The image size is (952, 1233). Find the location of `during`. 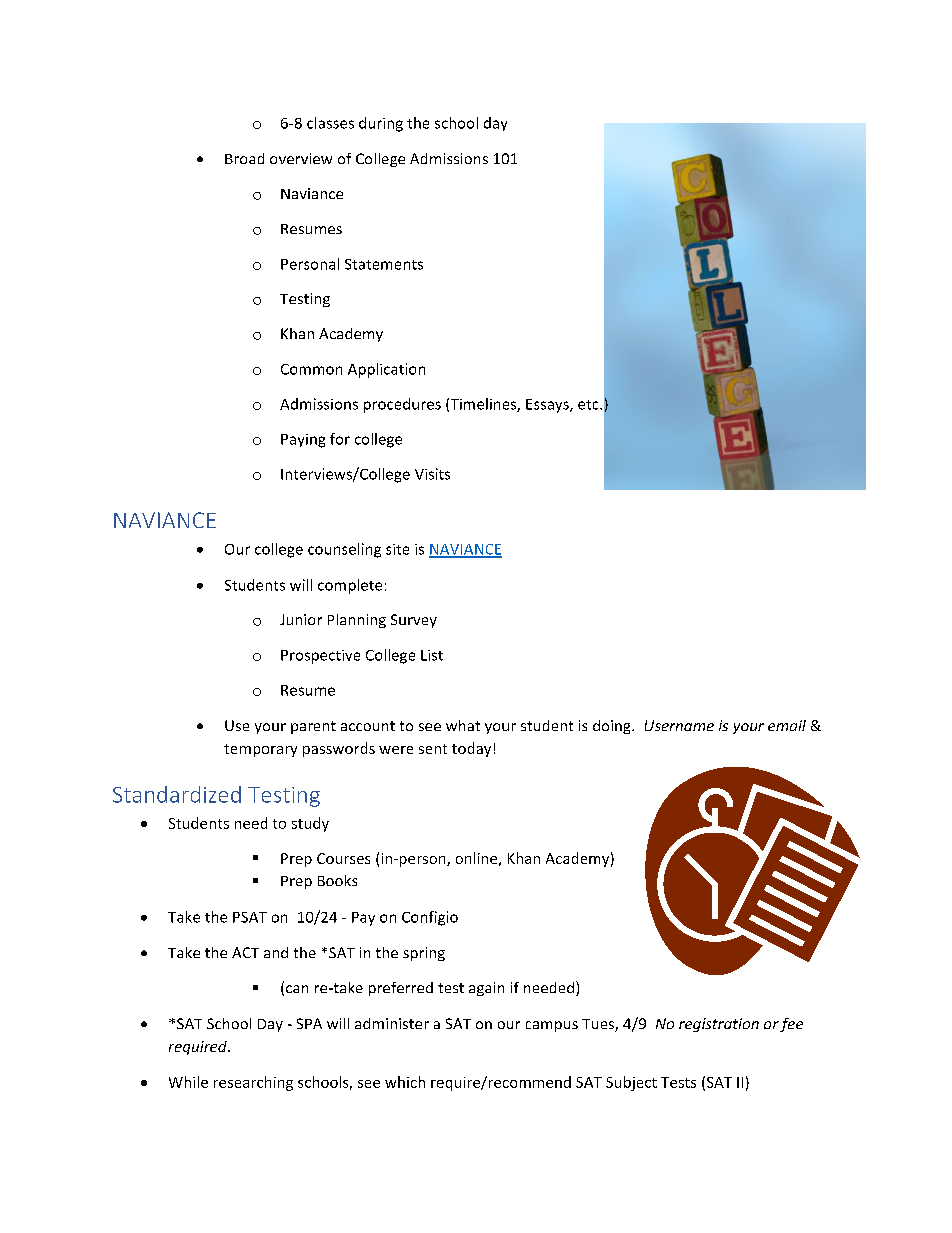

during is located at coordinates (381, 124).
